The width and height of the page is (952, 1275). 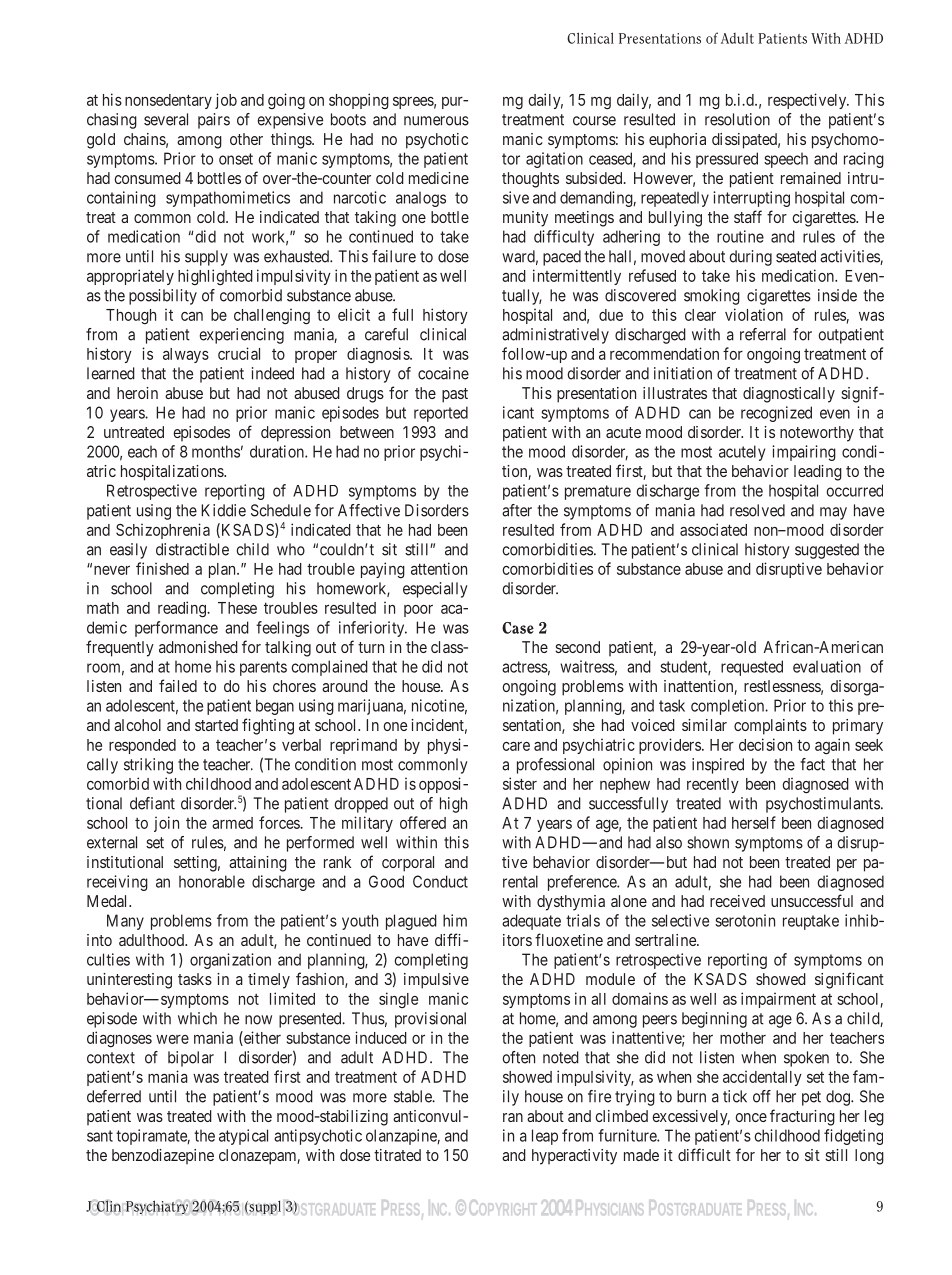 What do you see at coordinates (214, 121) in the page?
I see `pairs` at bounding box center [214, 121].
